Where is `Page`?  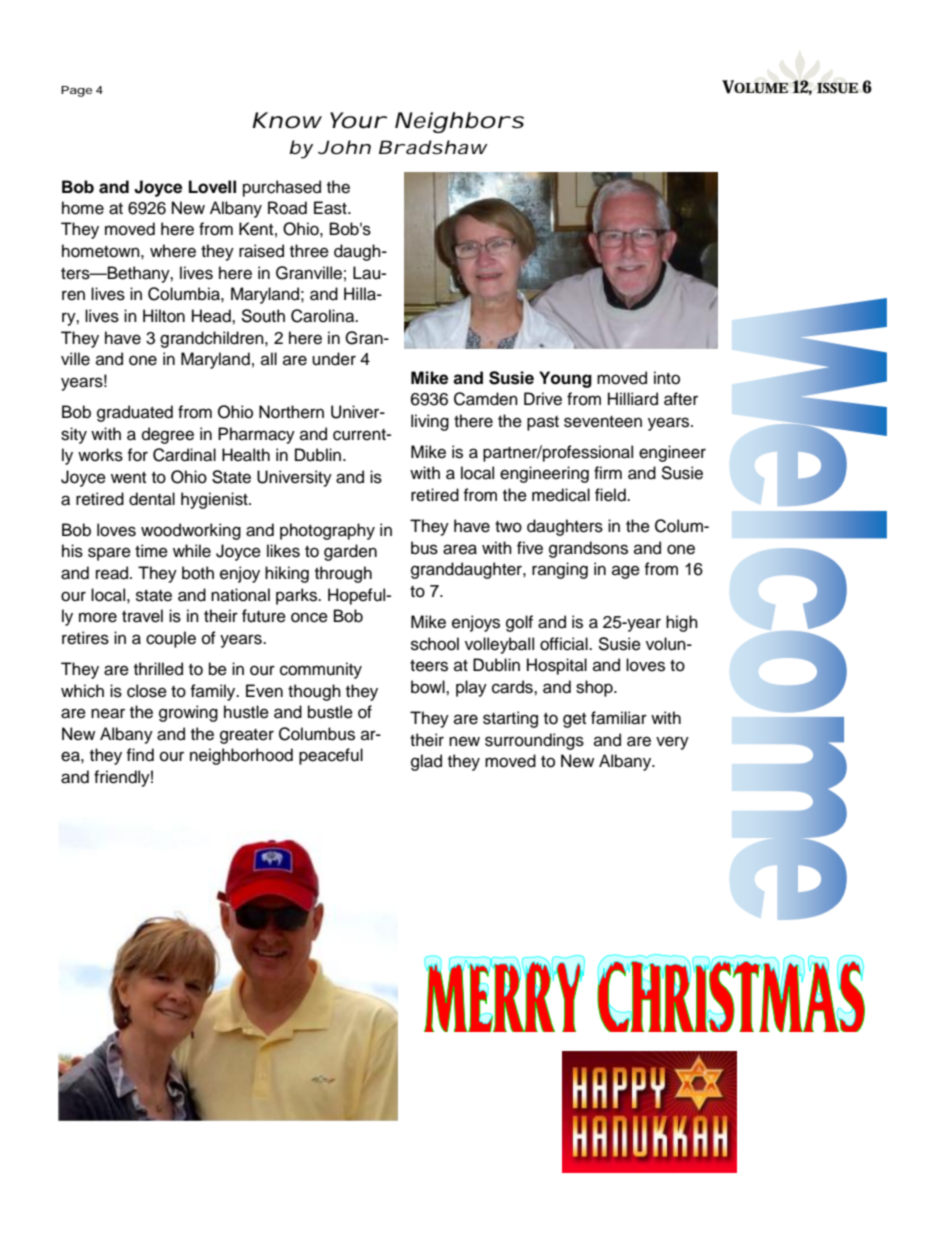 Page is located at coordinates (76, 91).
